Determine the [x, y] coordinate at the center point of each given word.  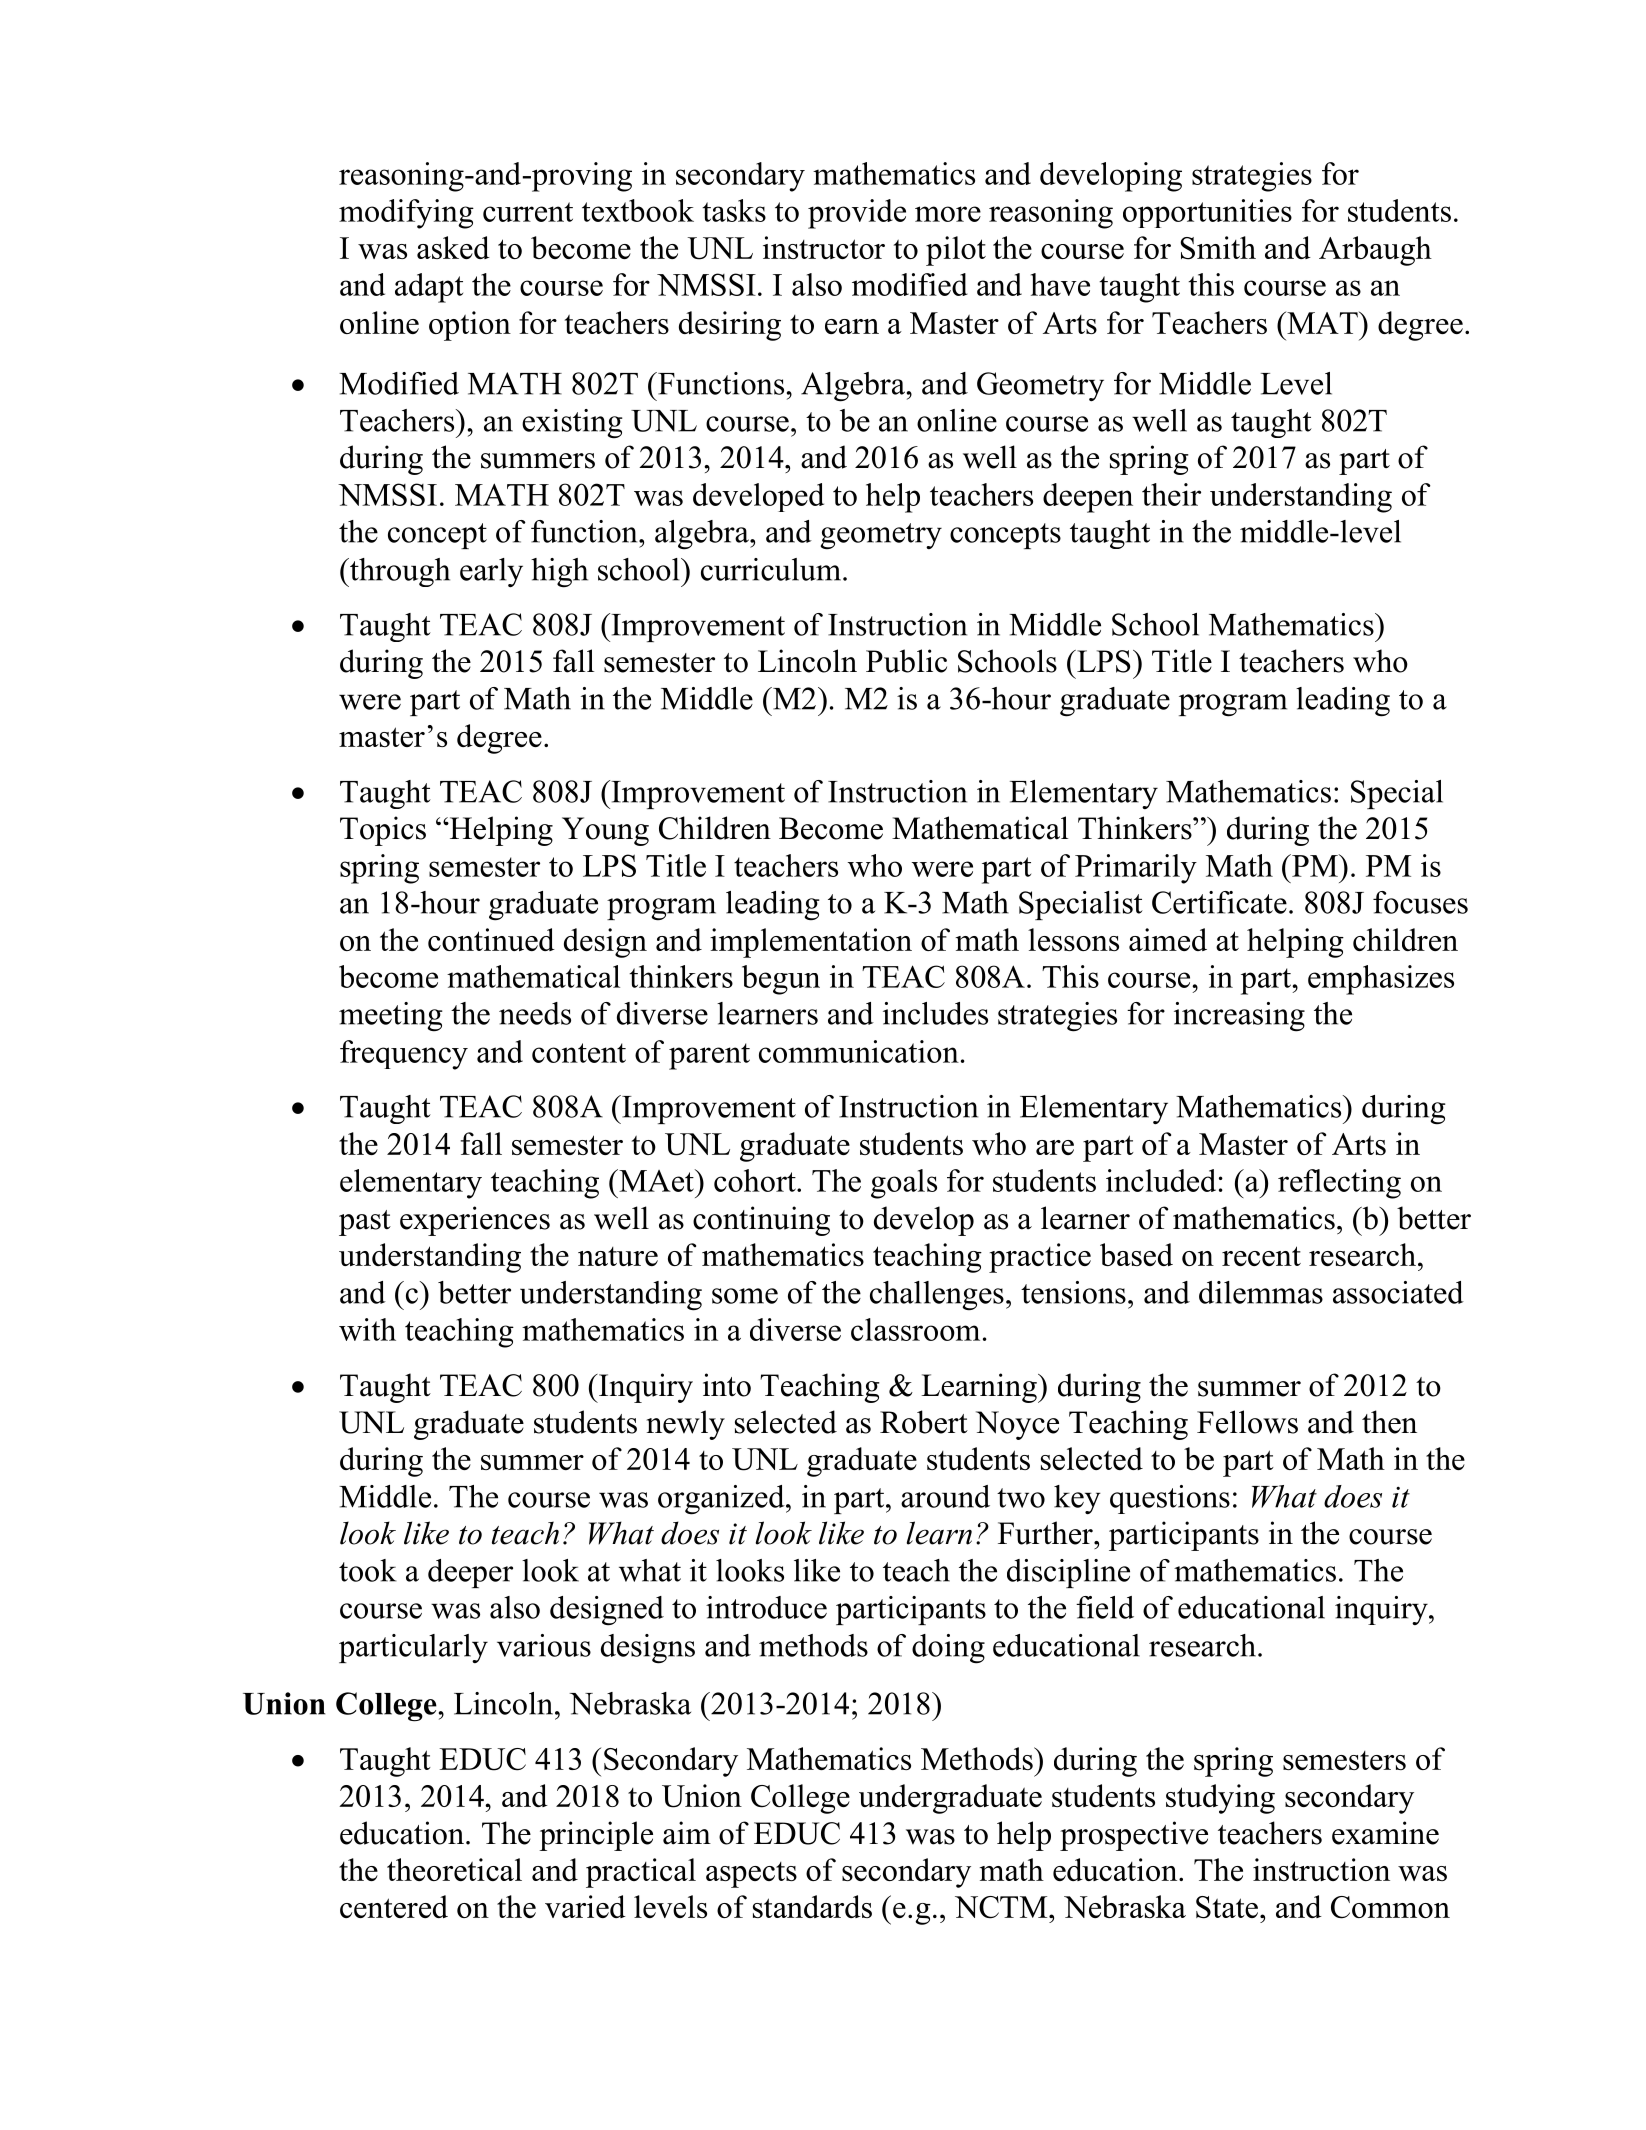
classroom [915, 1329]
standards [812, 1906]
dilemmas [1261, 1292]
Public [906, 661]
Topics [383, 831]
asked [453, 247]
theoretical [454, 1869]
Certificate [1219, 902]
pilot [956, 251]
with [367, 1329]
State [1227, 1907]
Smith [1218, 248]
